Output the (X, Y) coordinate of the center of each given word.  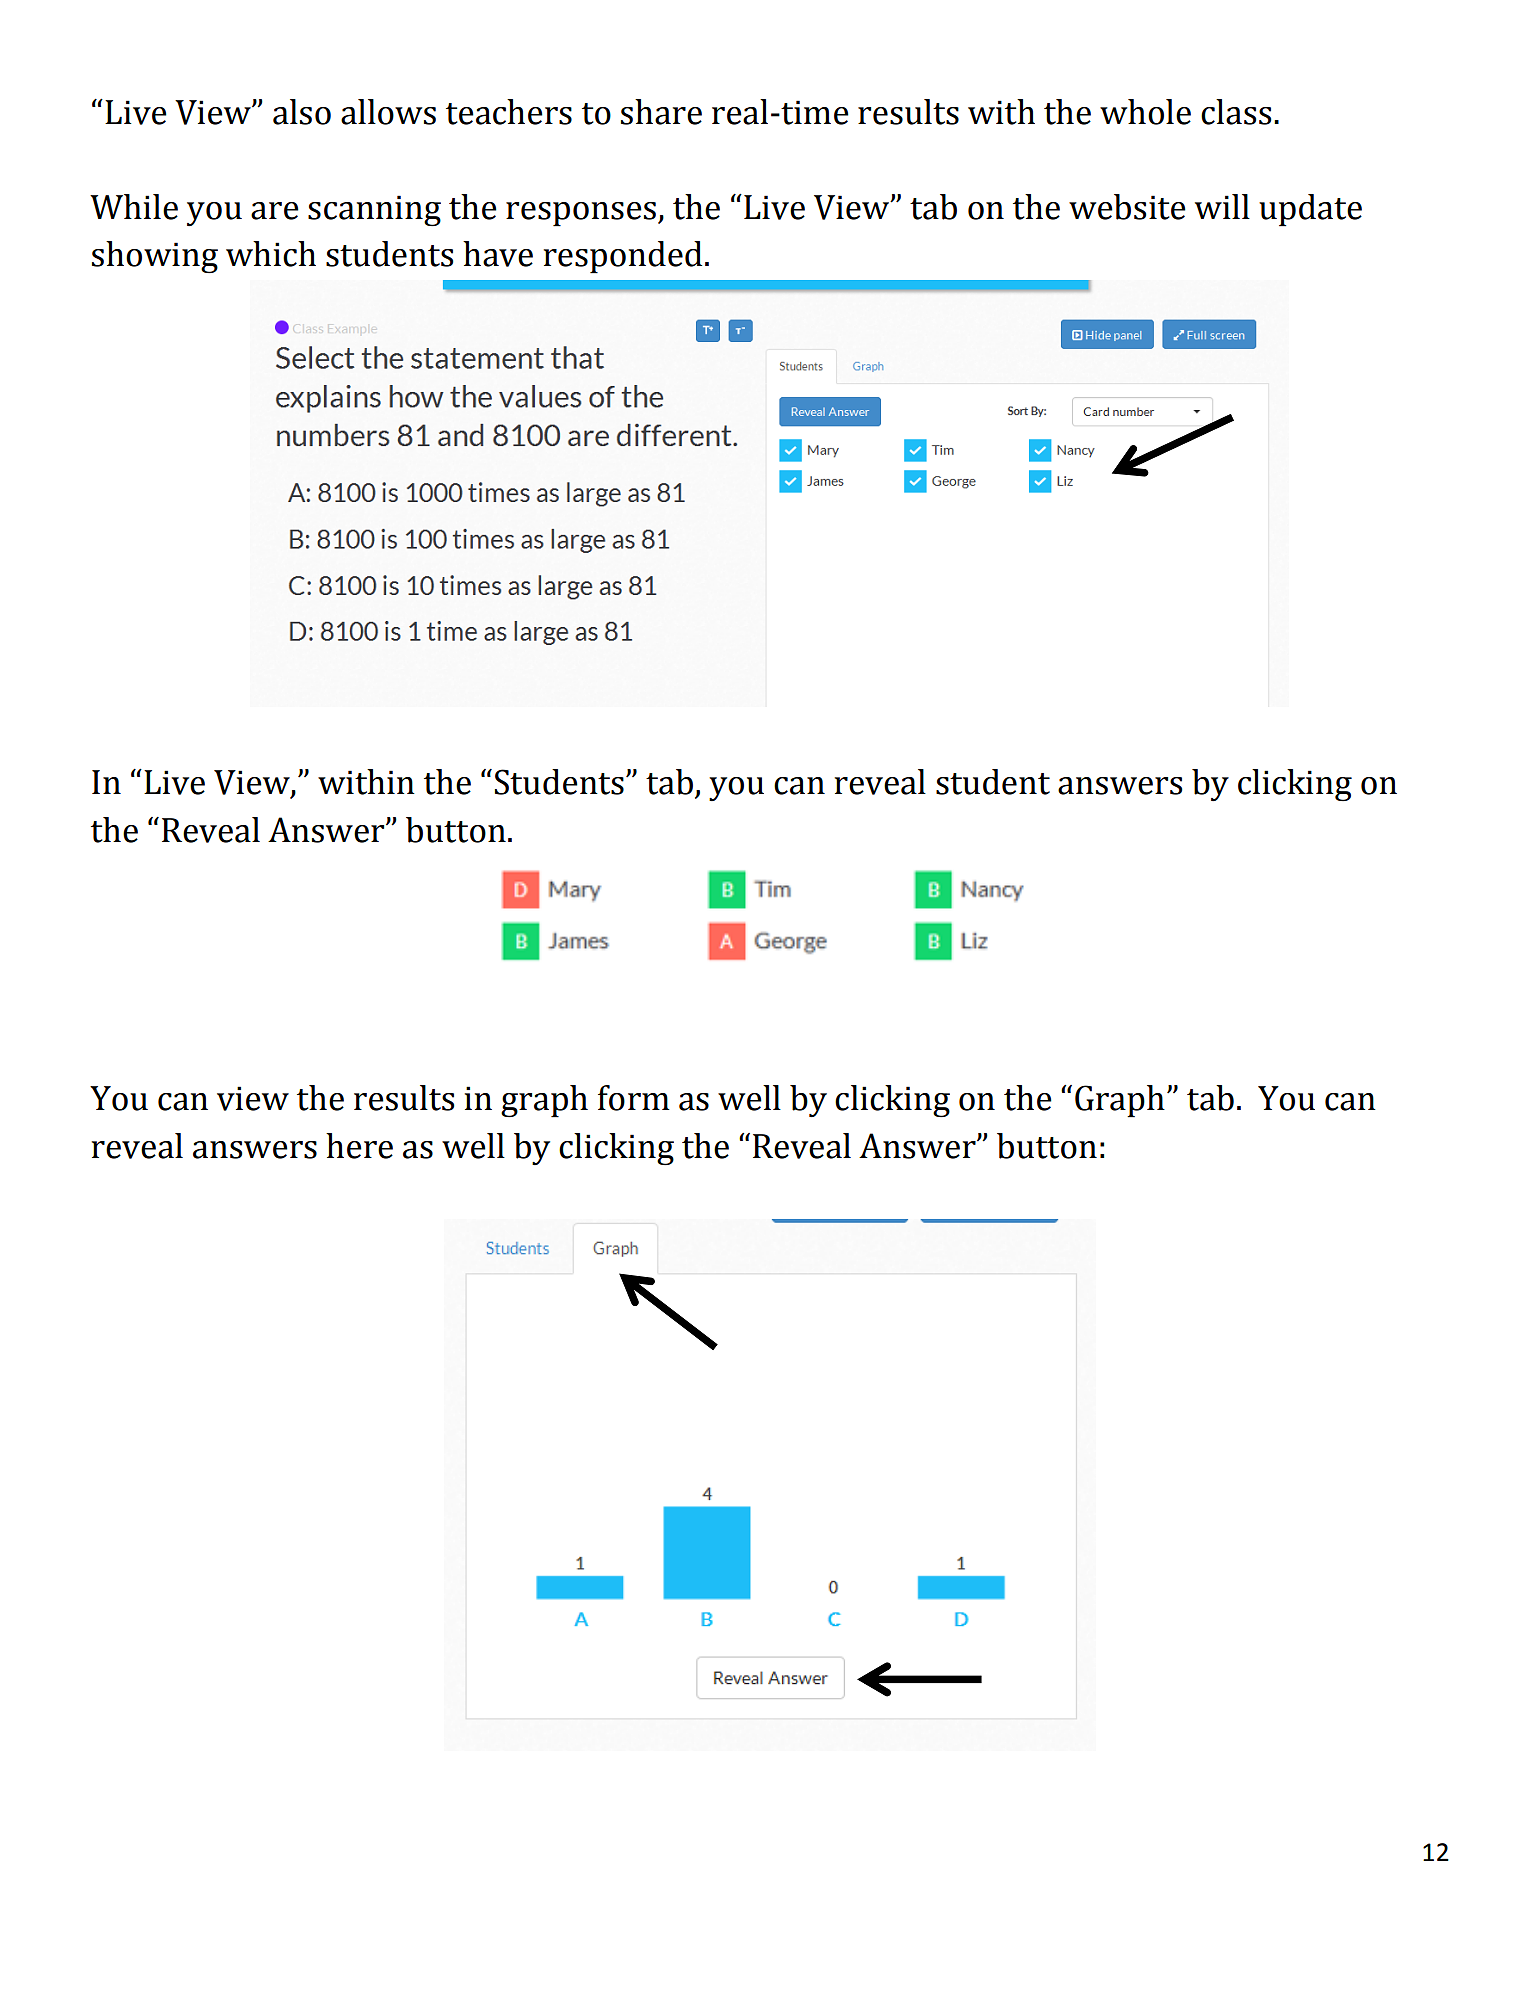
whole (1145, 112)
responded (623, 257)
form (634, 1098)
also (302, 112)
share (661, 112)
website (1127, 207)
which (271, 254)
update (1310, 210)
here (359, 1146)
